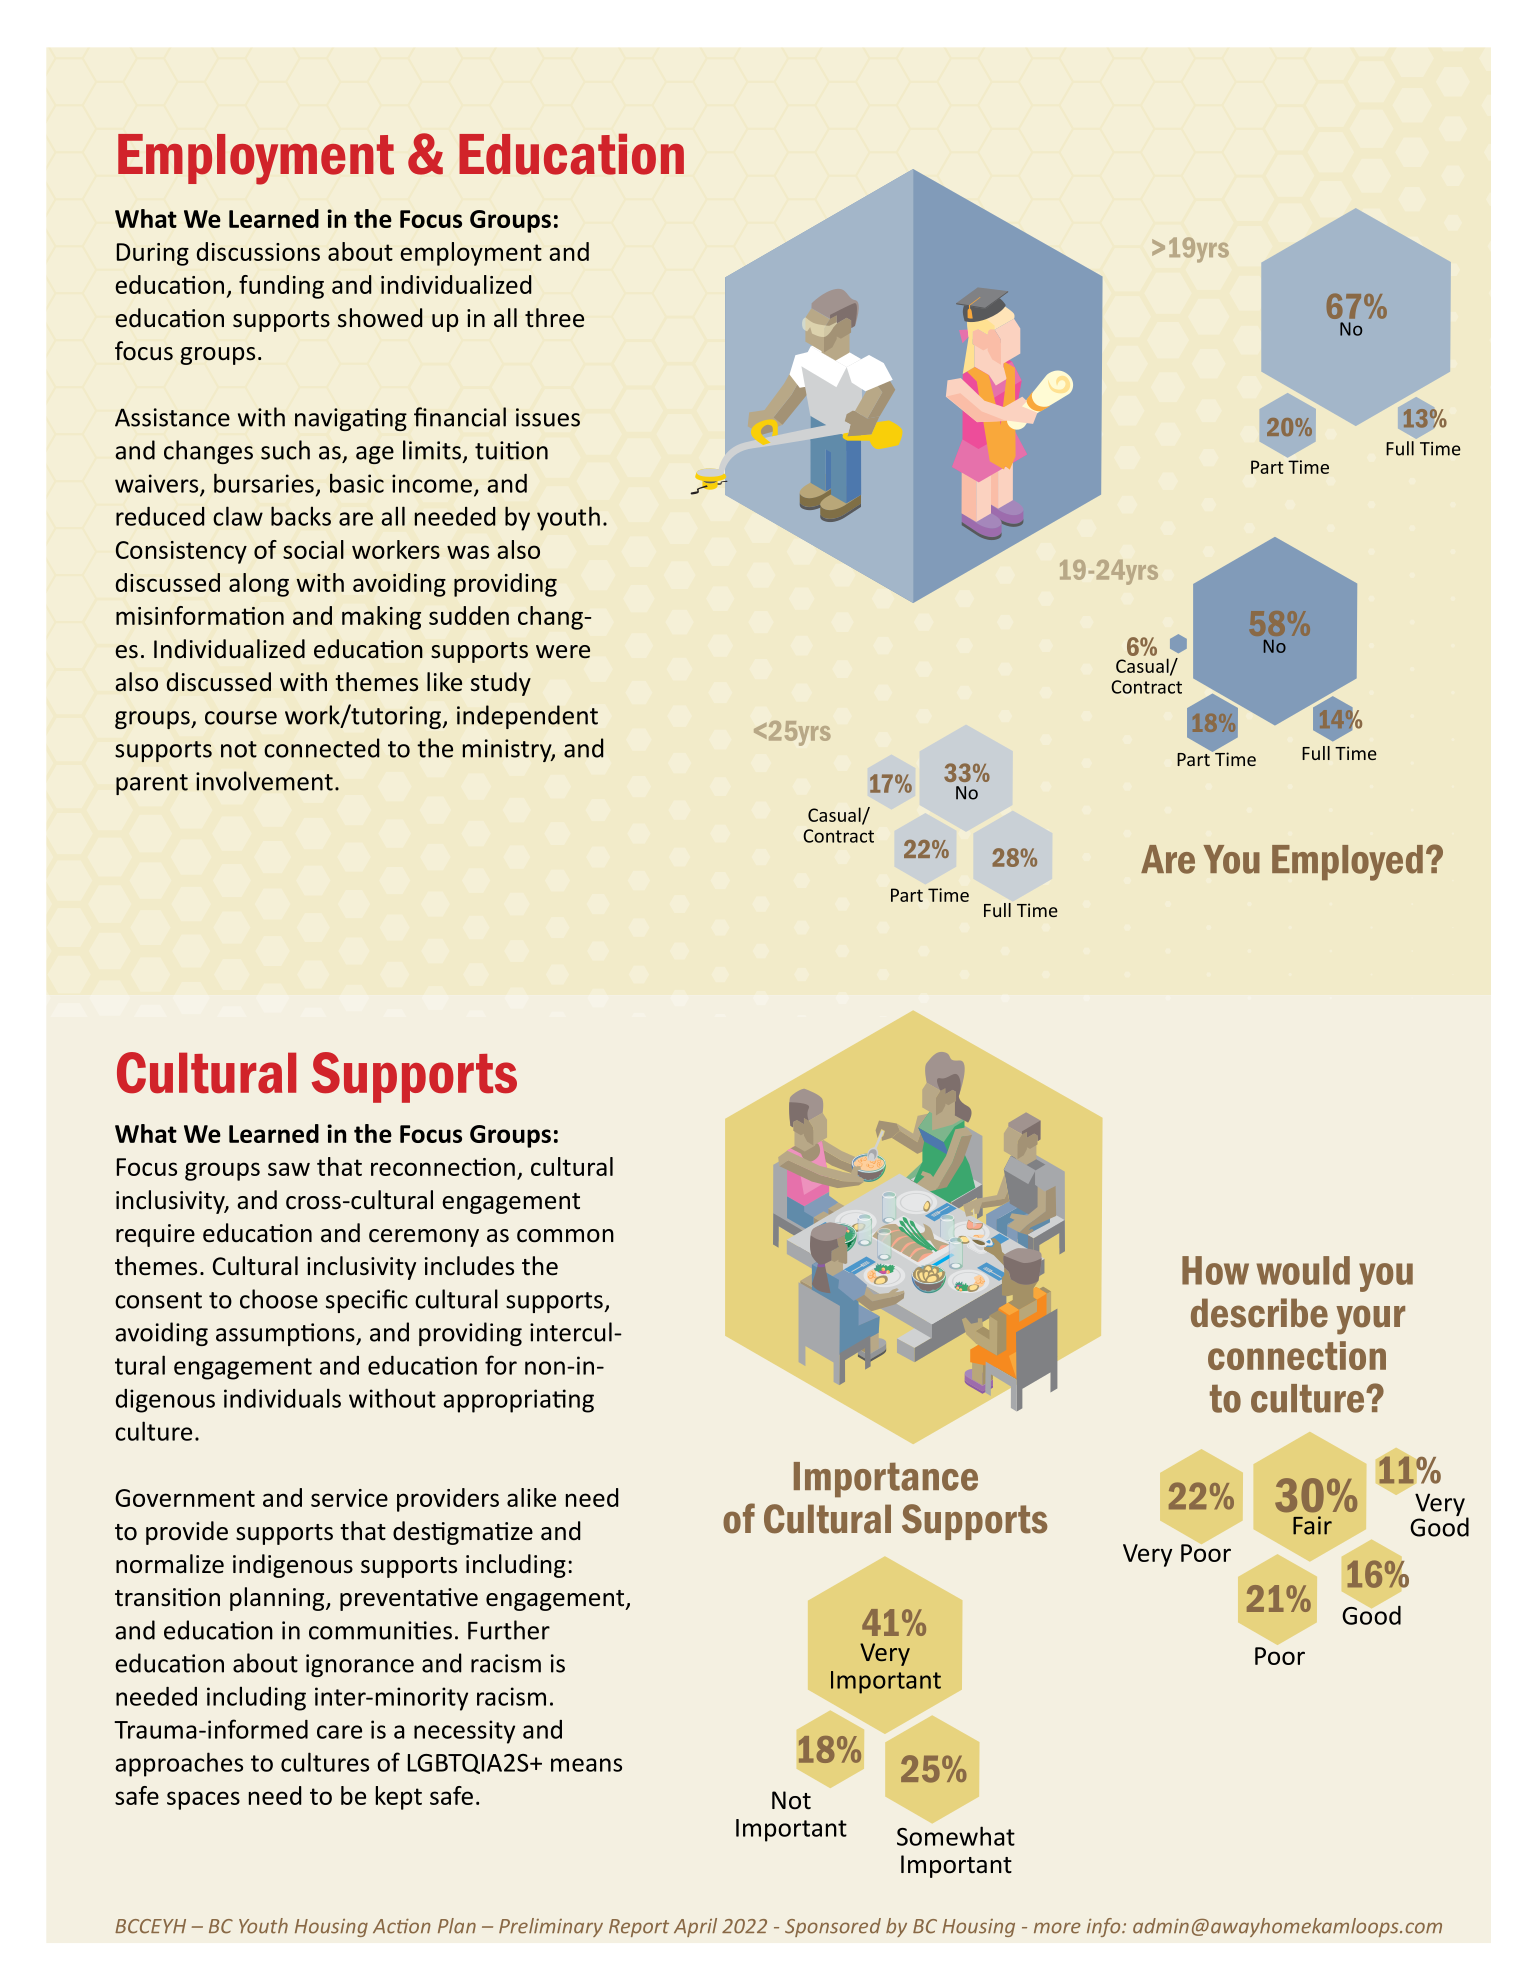  I want to click on April, so click(695, 1927).
